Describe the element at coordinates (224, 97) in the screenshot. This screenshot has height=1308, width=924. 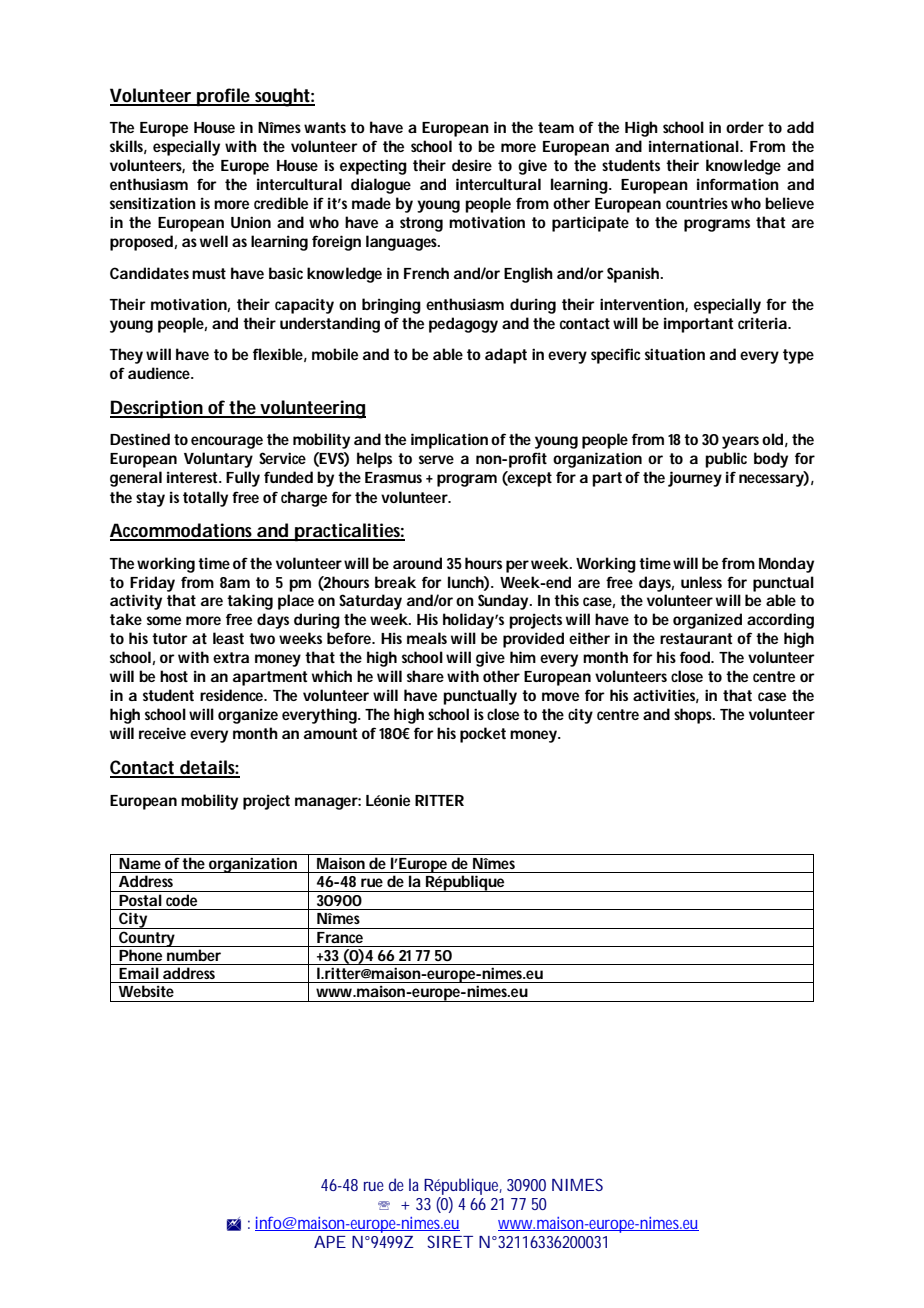
I see `profile` at that location.
